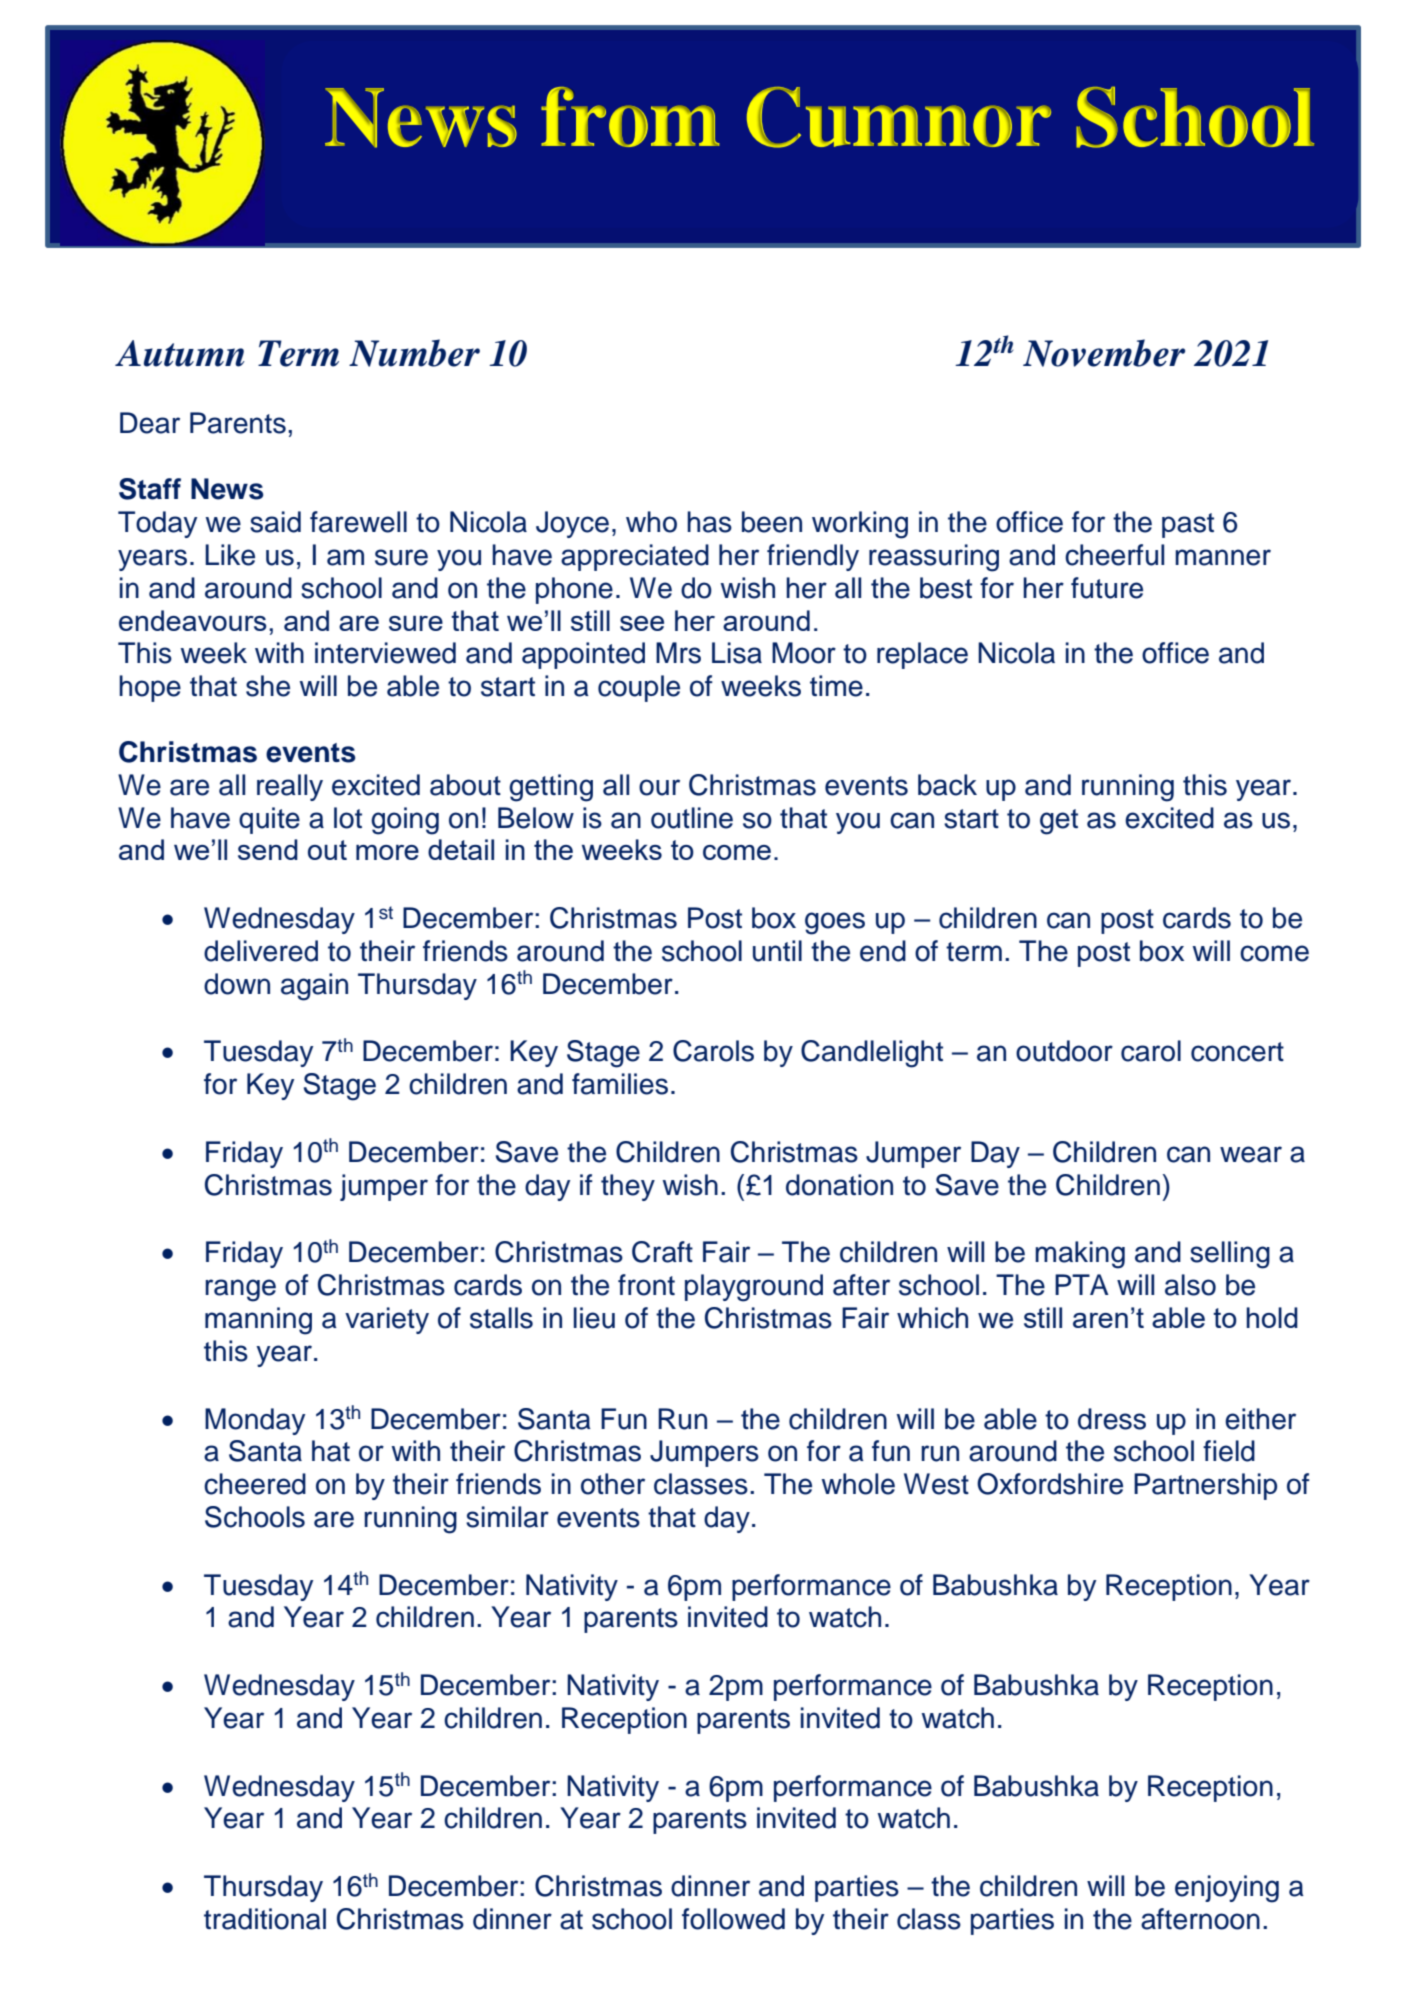  What do you see at coordinates (947, 785) in the image?
I see `back` at bounding box center [947, 785].
